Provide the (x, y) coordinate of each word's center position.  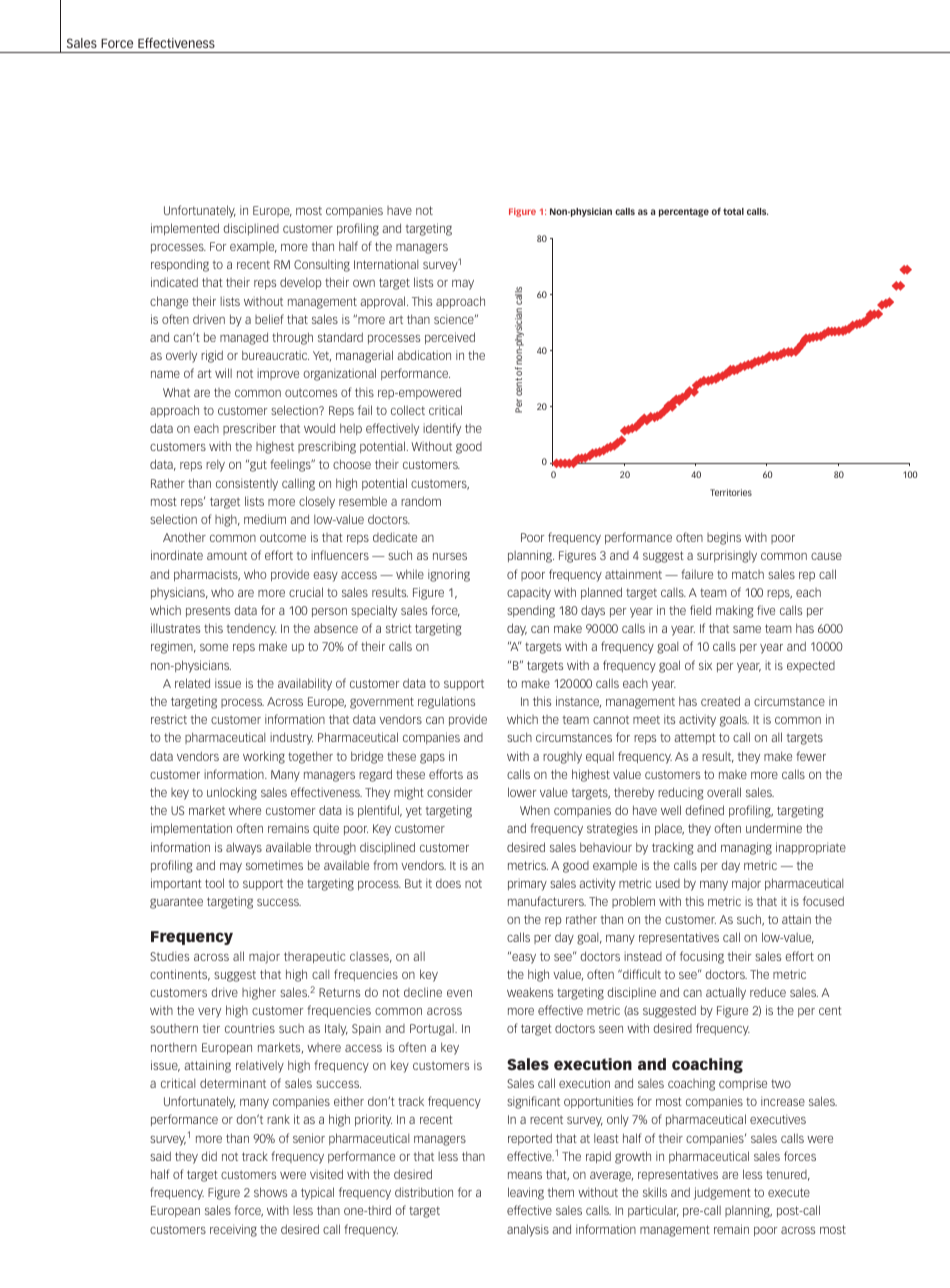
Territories (731, 492)
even (459, 993)
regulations (446, 702)
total (733, 211)
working (264, 757)
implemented (185, 229)
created (720, 701)
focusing (702, 957)
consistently (247, 484)
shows (270, 1192)
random (421, 501)
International (386, 264)
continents (180, 975)
